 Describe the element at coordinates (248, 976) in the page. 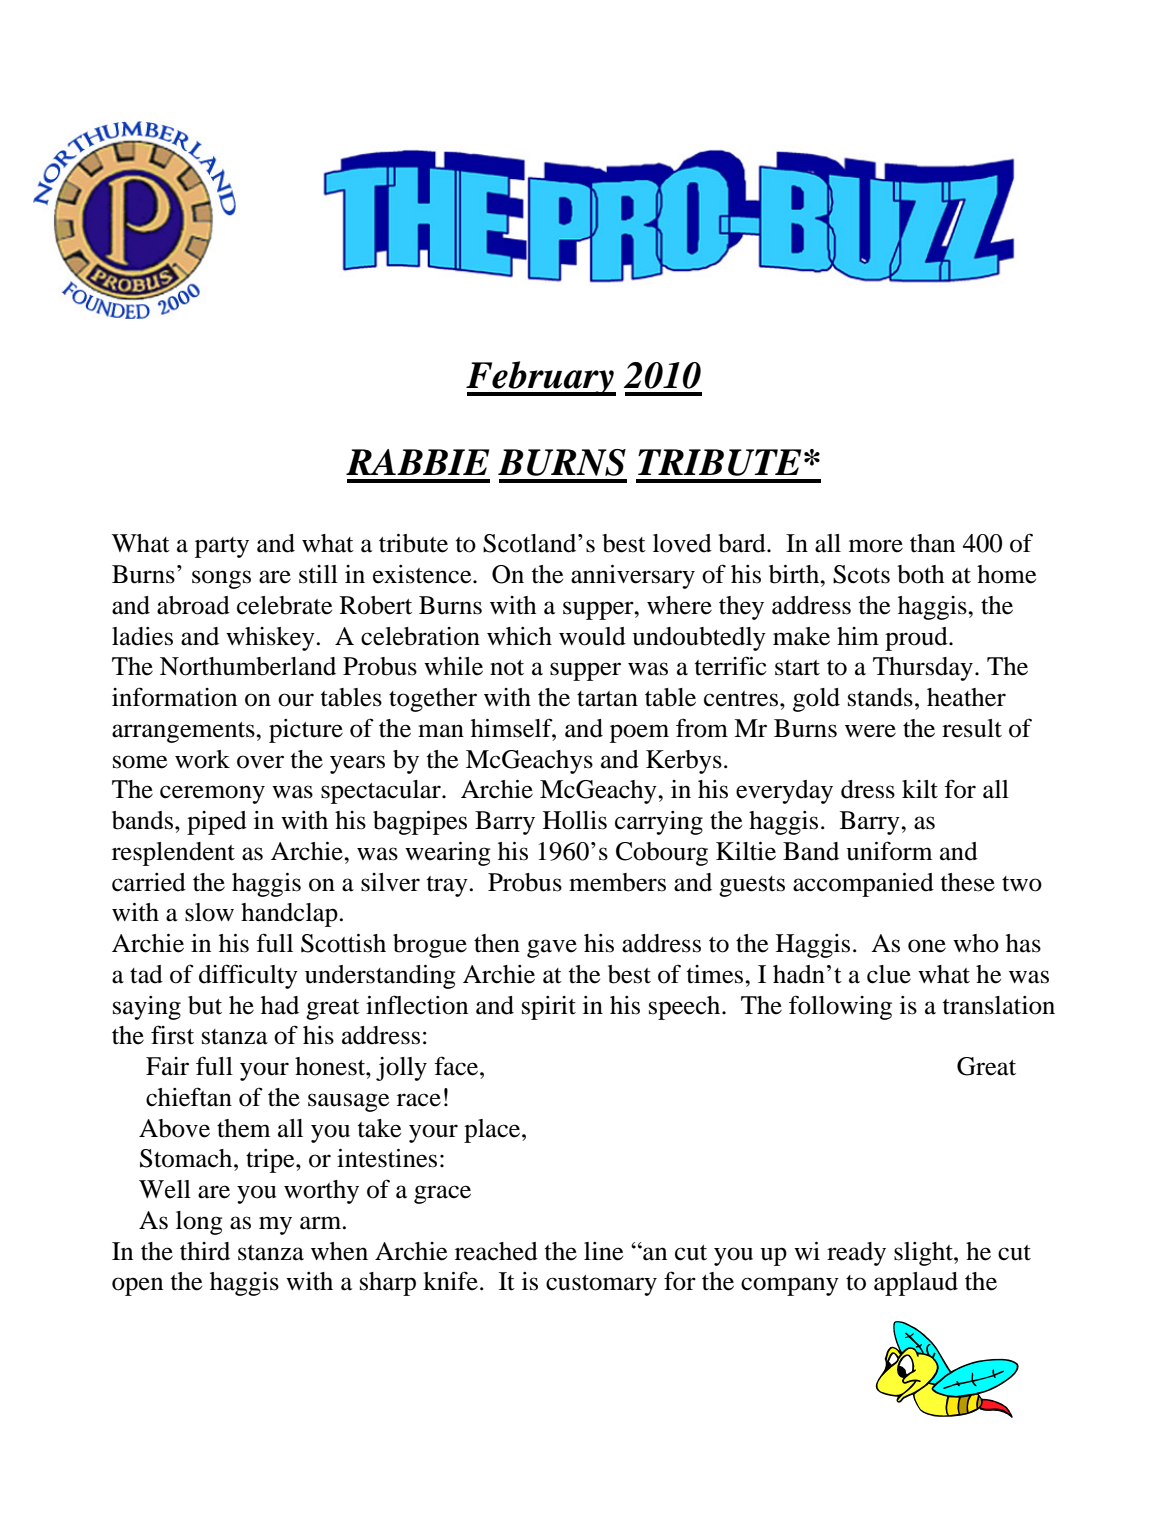

I see `difficulty` at that location.
